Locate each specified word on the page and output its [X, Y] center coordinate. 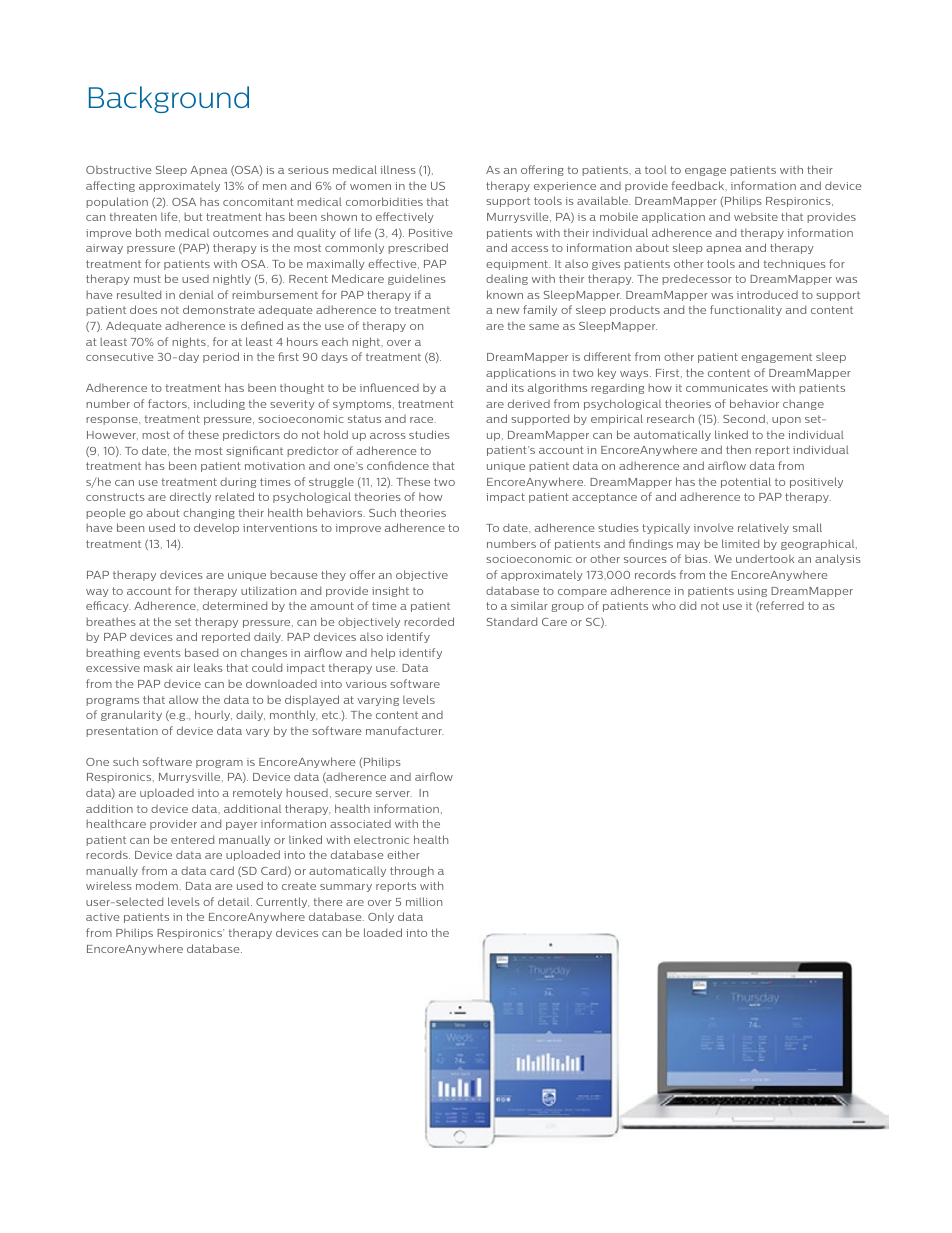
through [412, 871]
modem [157, 885]
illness [398, 169]
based [201, 652]
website [756, 216]
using [752, 592]
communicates [727, 388]
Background [169, 99]
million [424, 901]
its [517, 388]
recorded [429, 621]
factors [168, 403]
